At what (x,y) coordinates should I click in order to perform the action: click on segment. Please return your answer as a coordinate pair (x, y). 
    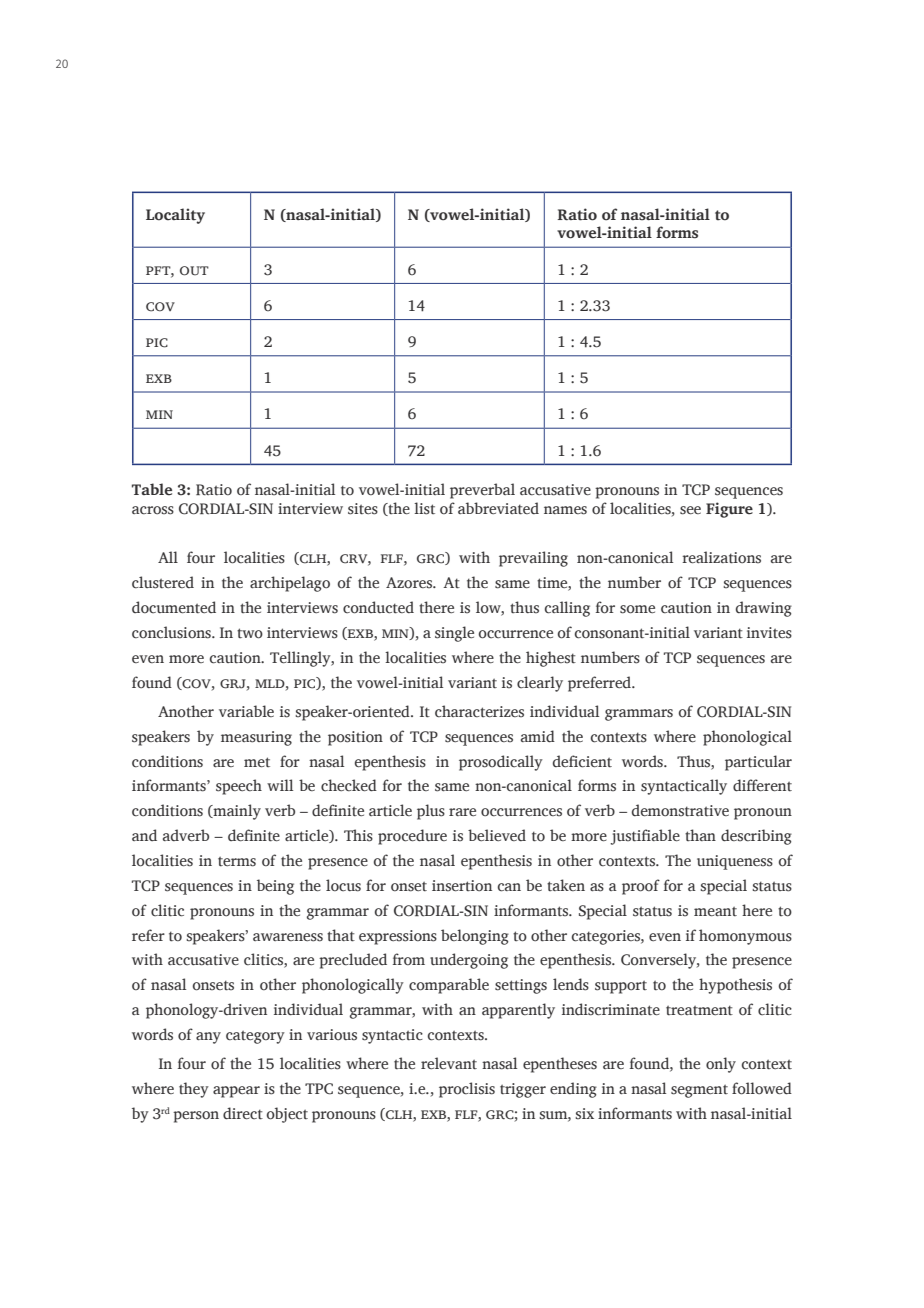
    Looking at the image, I should click on (699, 1091).
